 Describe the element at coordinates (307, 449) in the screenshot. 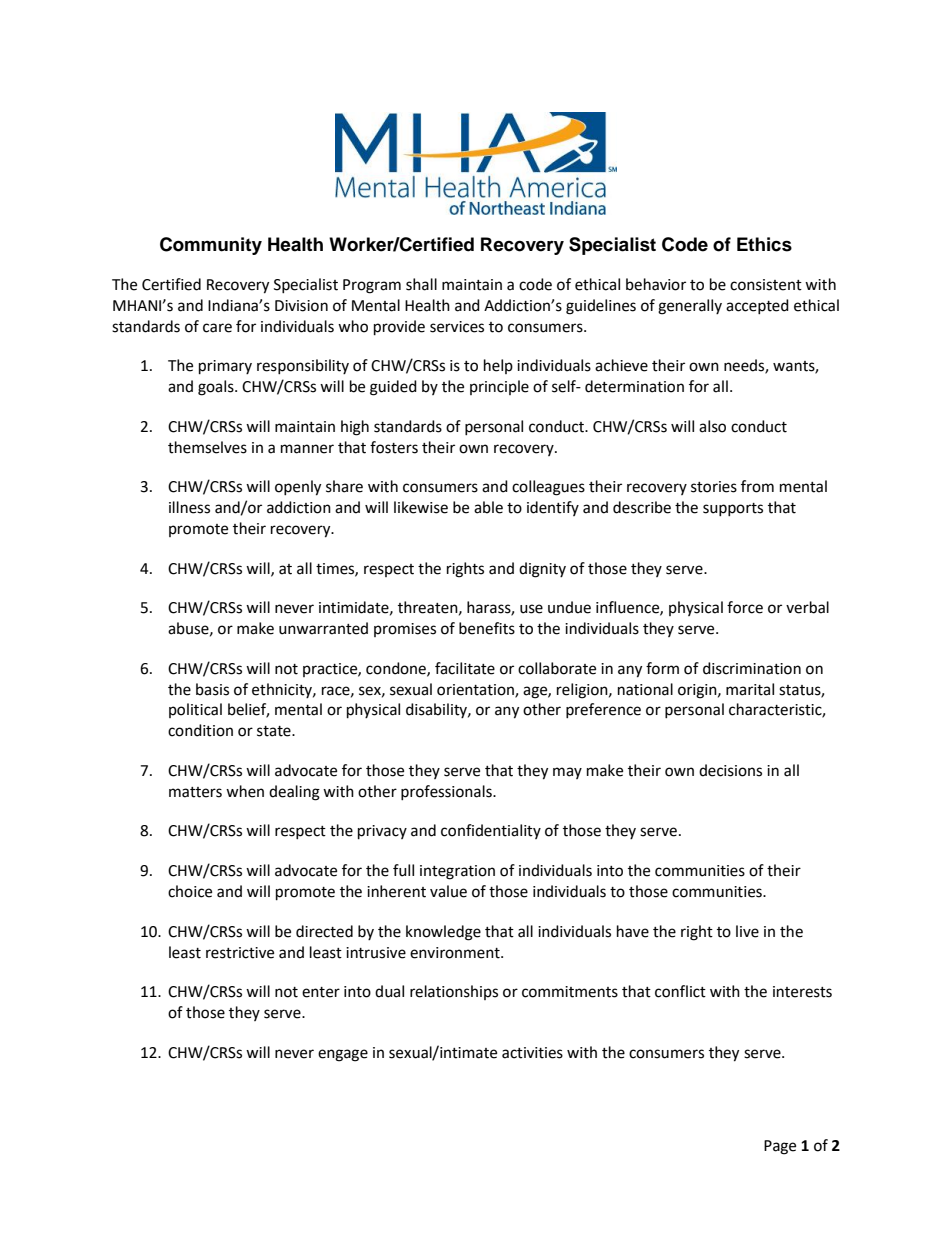

I see `manner` at that location.
